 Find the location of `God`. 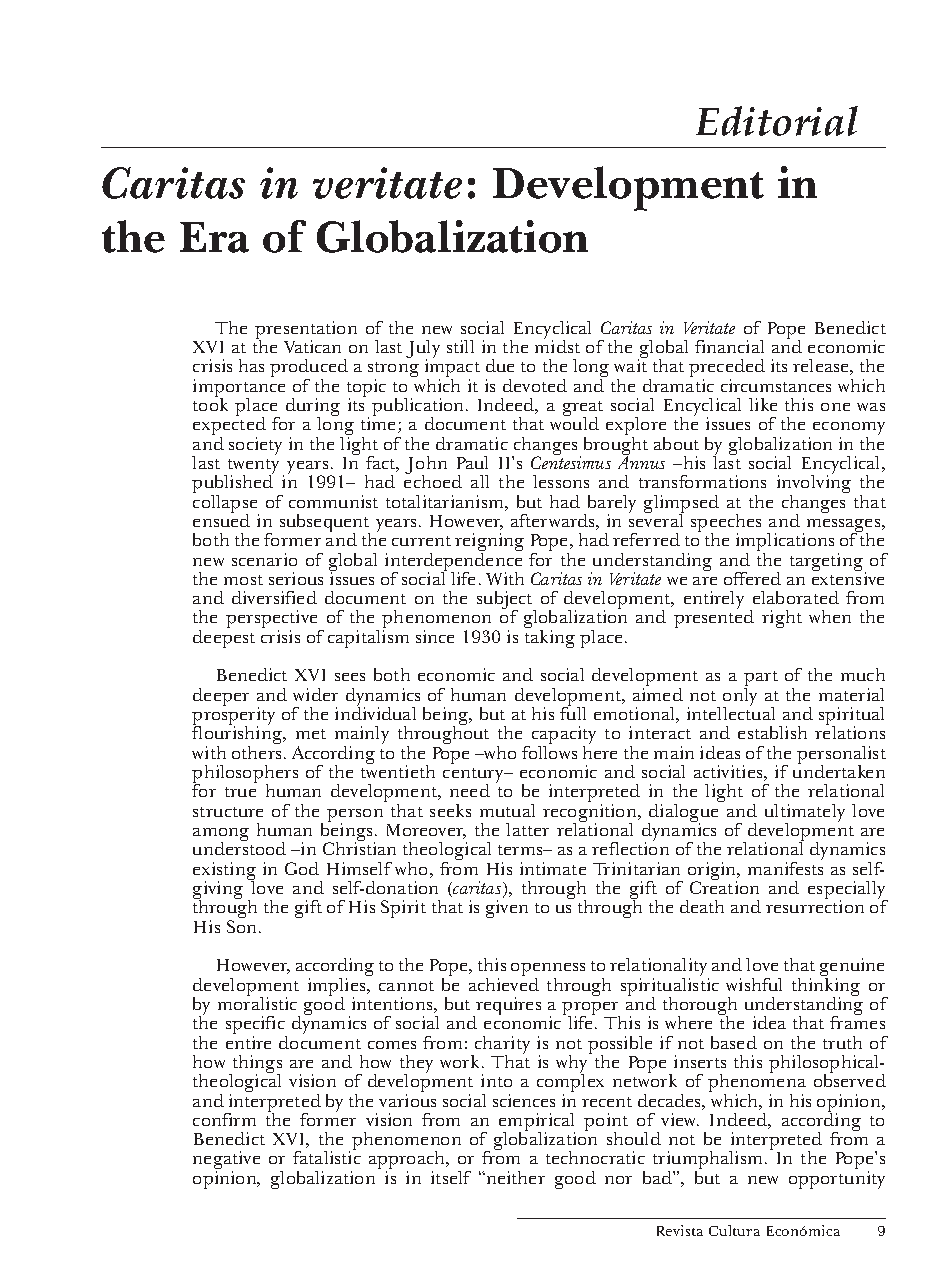

God is located at coordinates (302, 868).
